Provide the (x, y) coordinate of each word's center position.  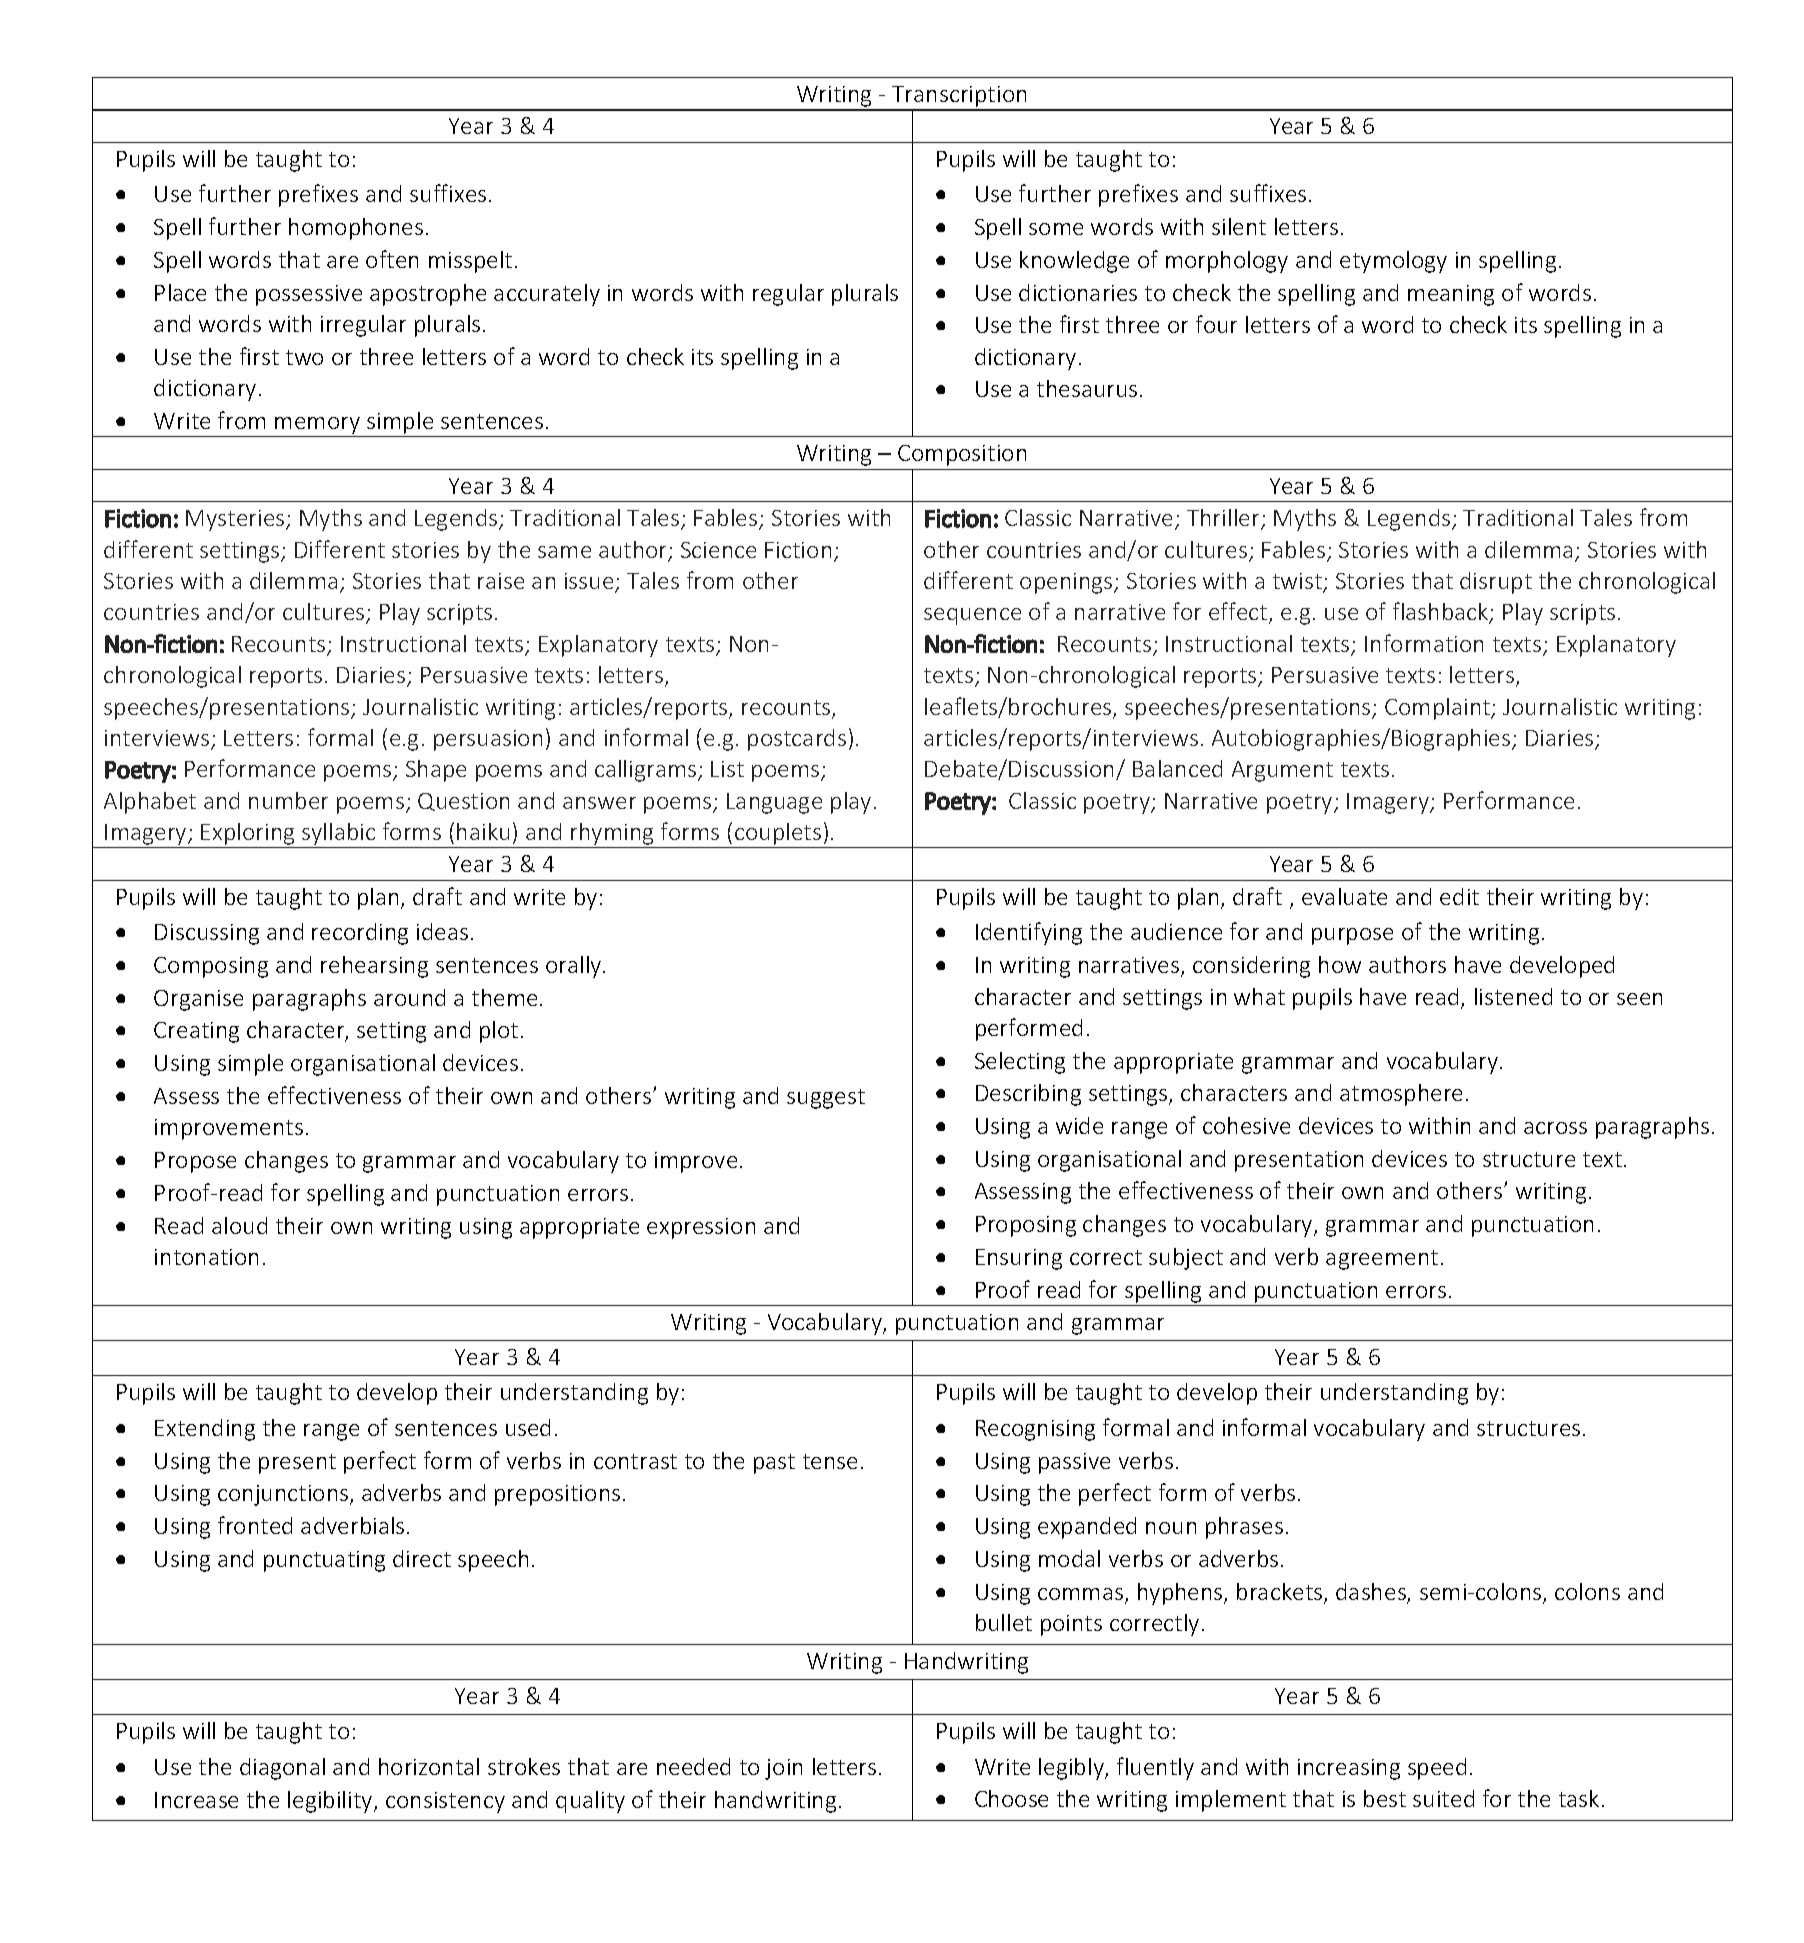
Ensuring (1019, 1259)
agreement (1382, 1260)
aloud (239, 1225)
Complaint (1438, 709)
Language (774, 803)
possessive (309, 295)
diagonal (282, 1769)
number (288, 800)
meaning (1451, 295)
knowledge (1074, 262)
